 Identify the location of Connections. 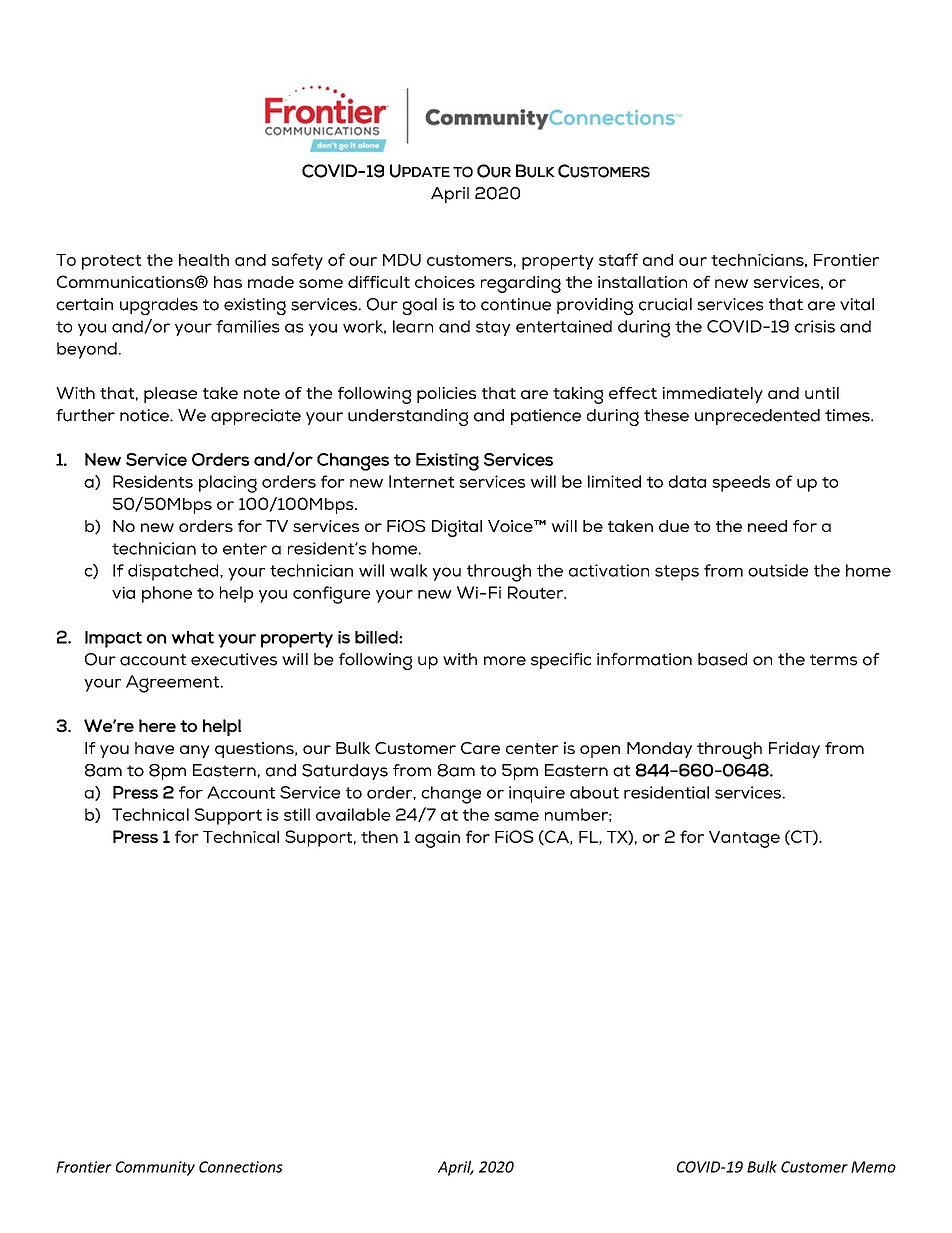
(241, 1167).
